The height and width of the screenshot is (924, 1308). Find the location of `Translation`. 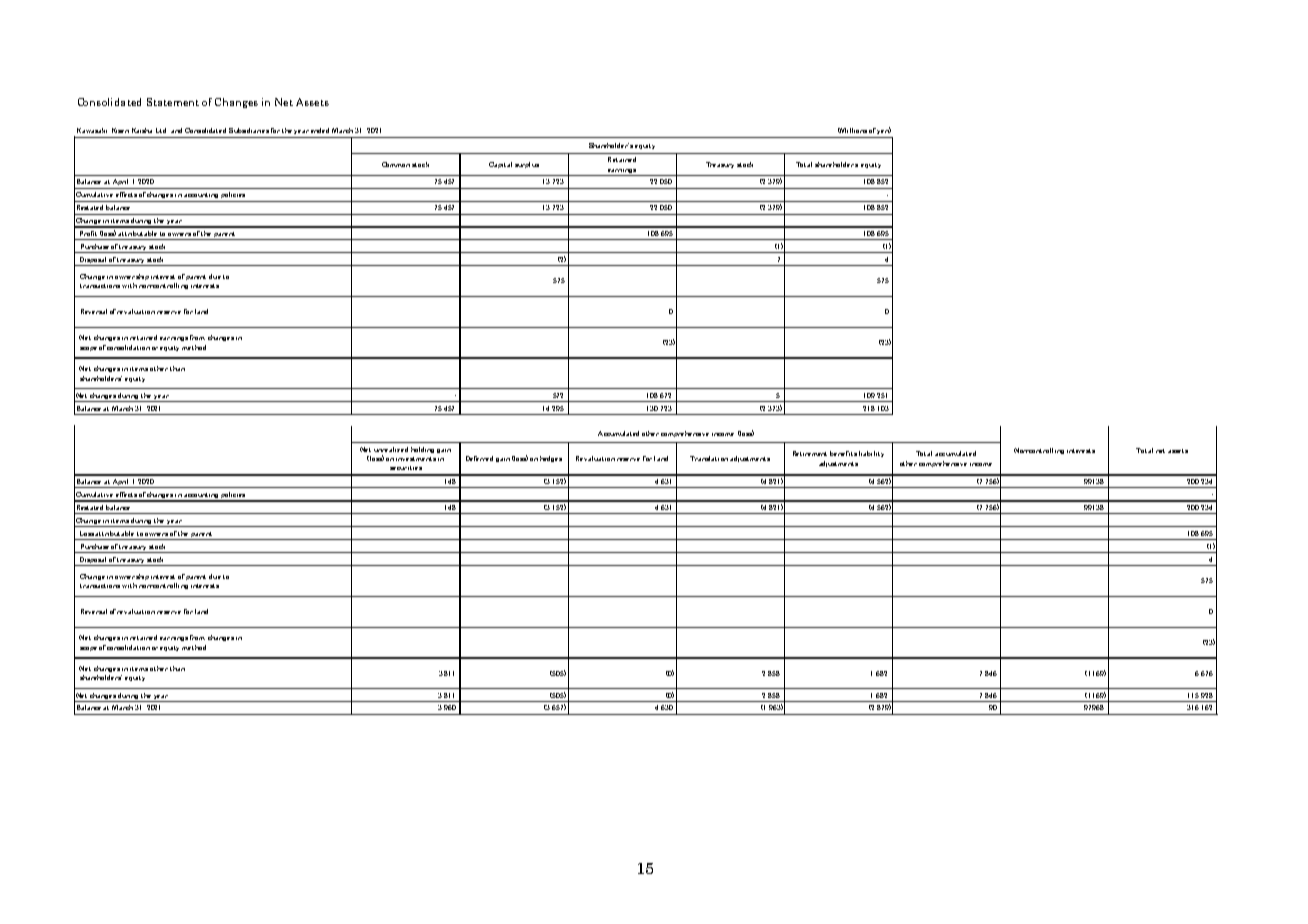

Translation is located at coordinates (709, 458).
